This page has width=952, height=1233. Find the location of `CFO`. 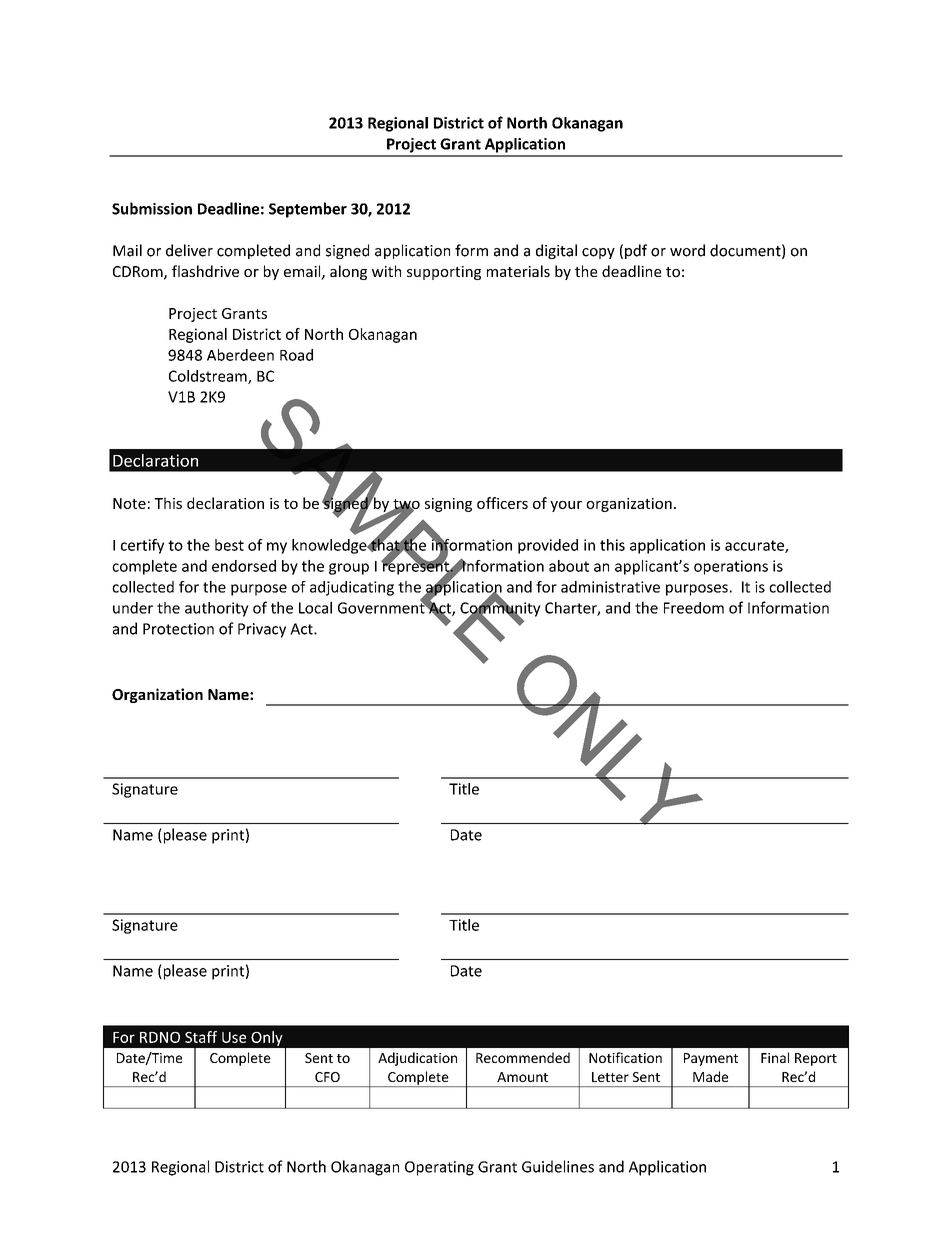

CFO is located at coordinates (327, 1077).
